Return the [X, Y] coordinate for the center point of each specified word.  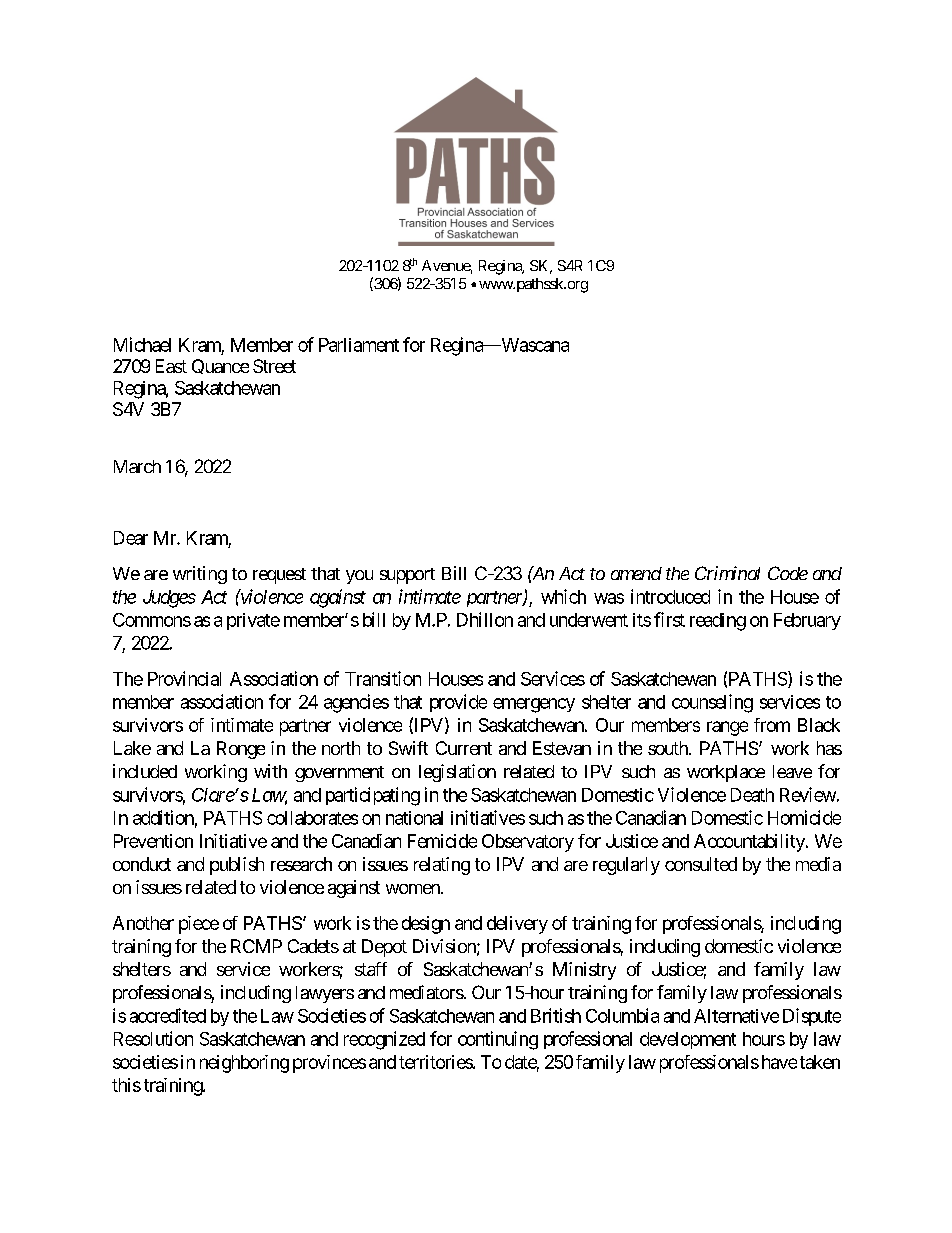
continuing [498, 1040]
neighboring [244, 1064]
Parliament [359, 345]
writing [200, 575]
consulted [701, 864]
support [407, 576]
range [727, 728]
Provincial [184, 678]
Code [788, 573]
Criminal [727, 573]
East [171, 366]
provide [458, 703]
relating [442, 866]
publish [237, 866]
